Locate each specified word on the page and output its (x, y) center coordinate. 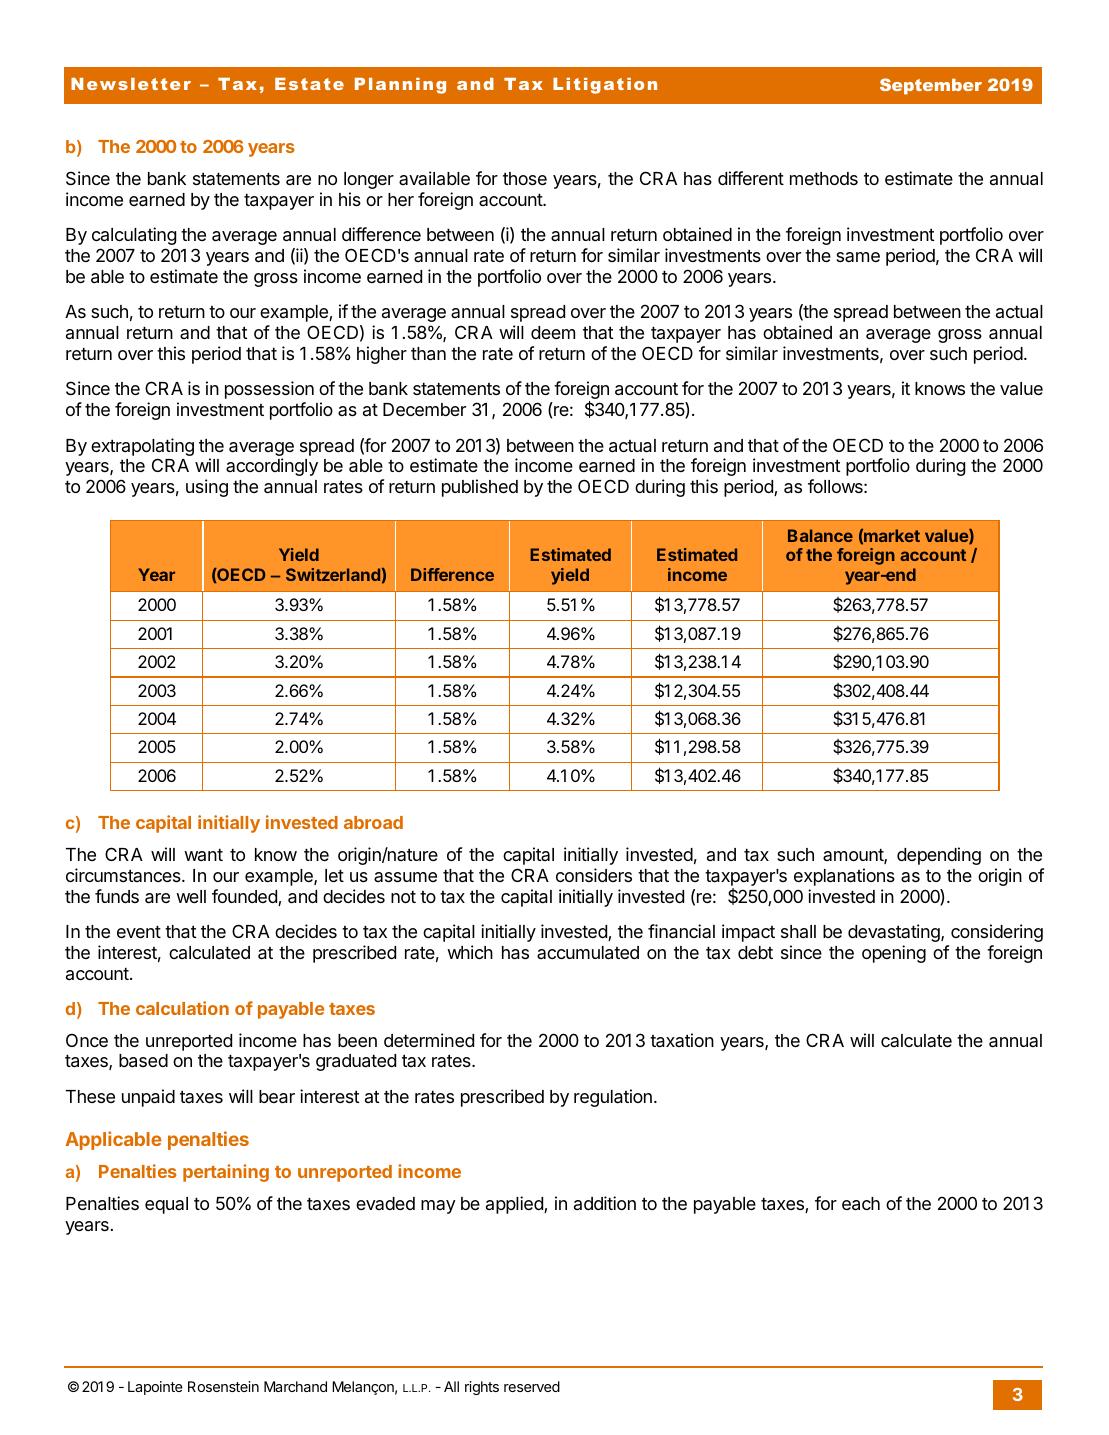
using (207, 488)
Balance (820, 535)
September (931, 86)
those (525, 178)
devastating (895, 933)
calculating (134, 236)
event (139, 931)
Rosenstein (223, 1386)
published (480, 488)
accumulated (588, 953)
